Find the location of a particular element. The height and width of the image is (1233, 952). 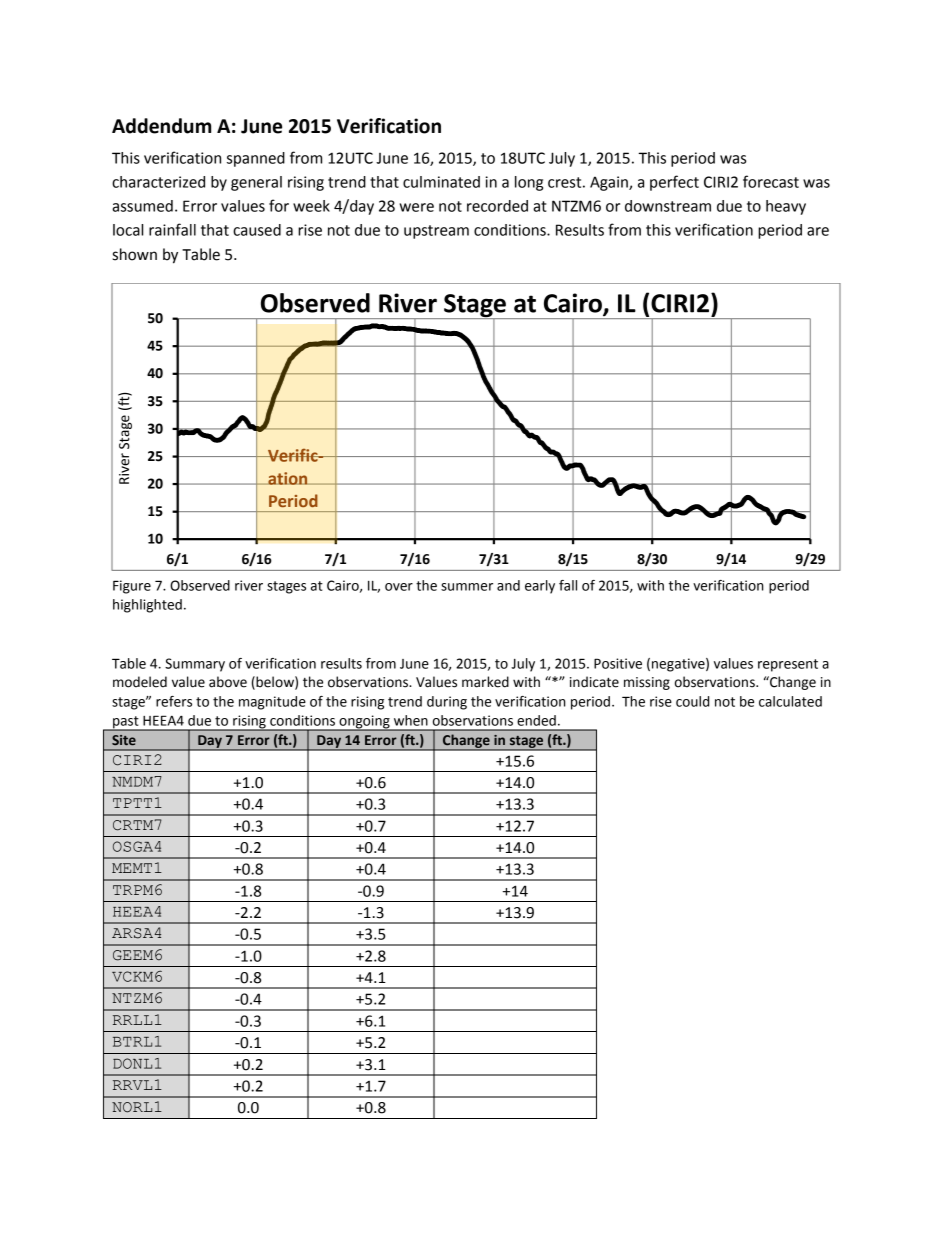

are is located at coordinates (818, 231).
